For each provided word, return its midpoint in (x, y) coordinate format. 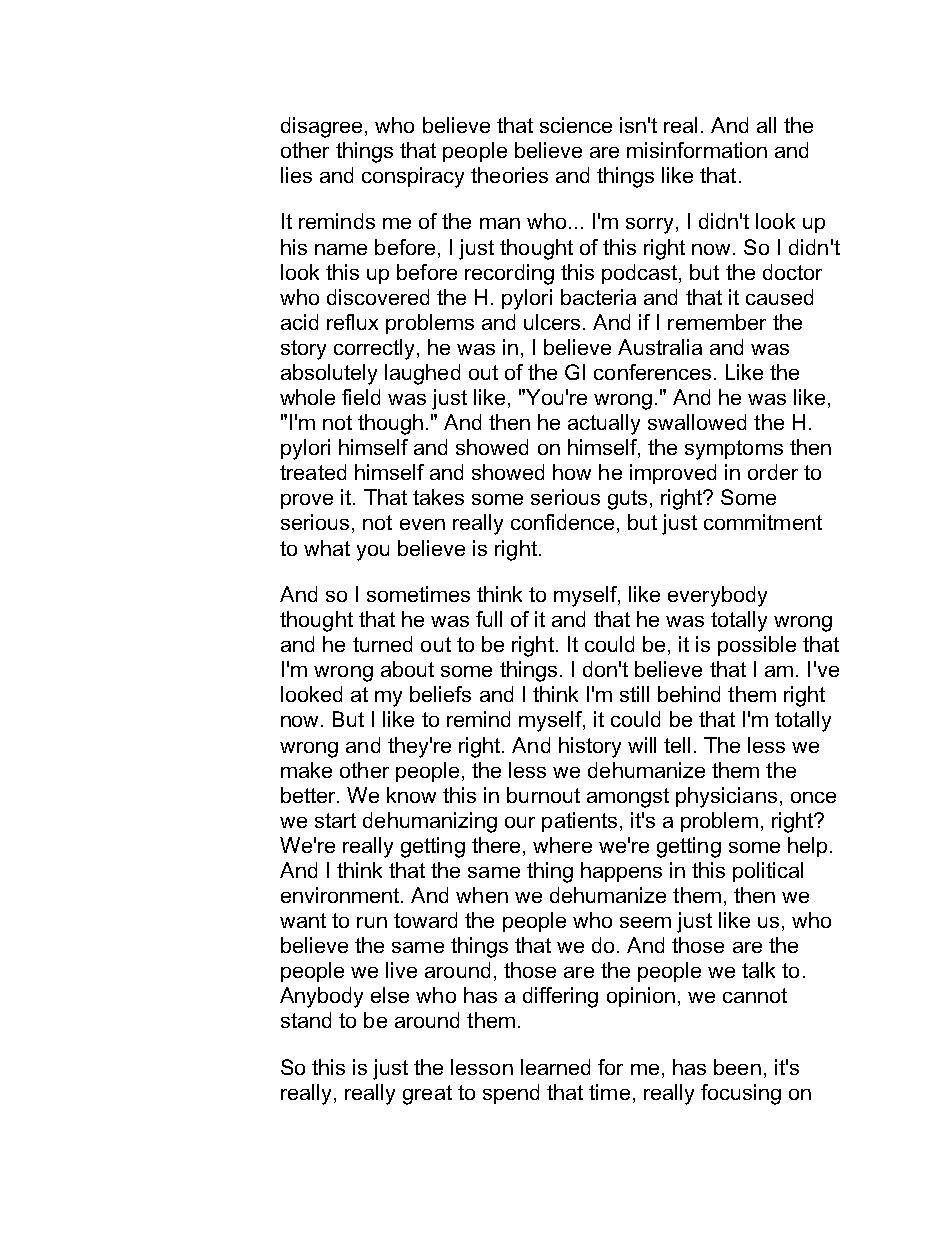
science (576, 125)
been (737, 1067)
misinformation (697, 150)
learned (555, 1067)
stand (306, 1020)
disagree (321, 127)
